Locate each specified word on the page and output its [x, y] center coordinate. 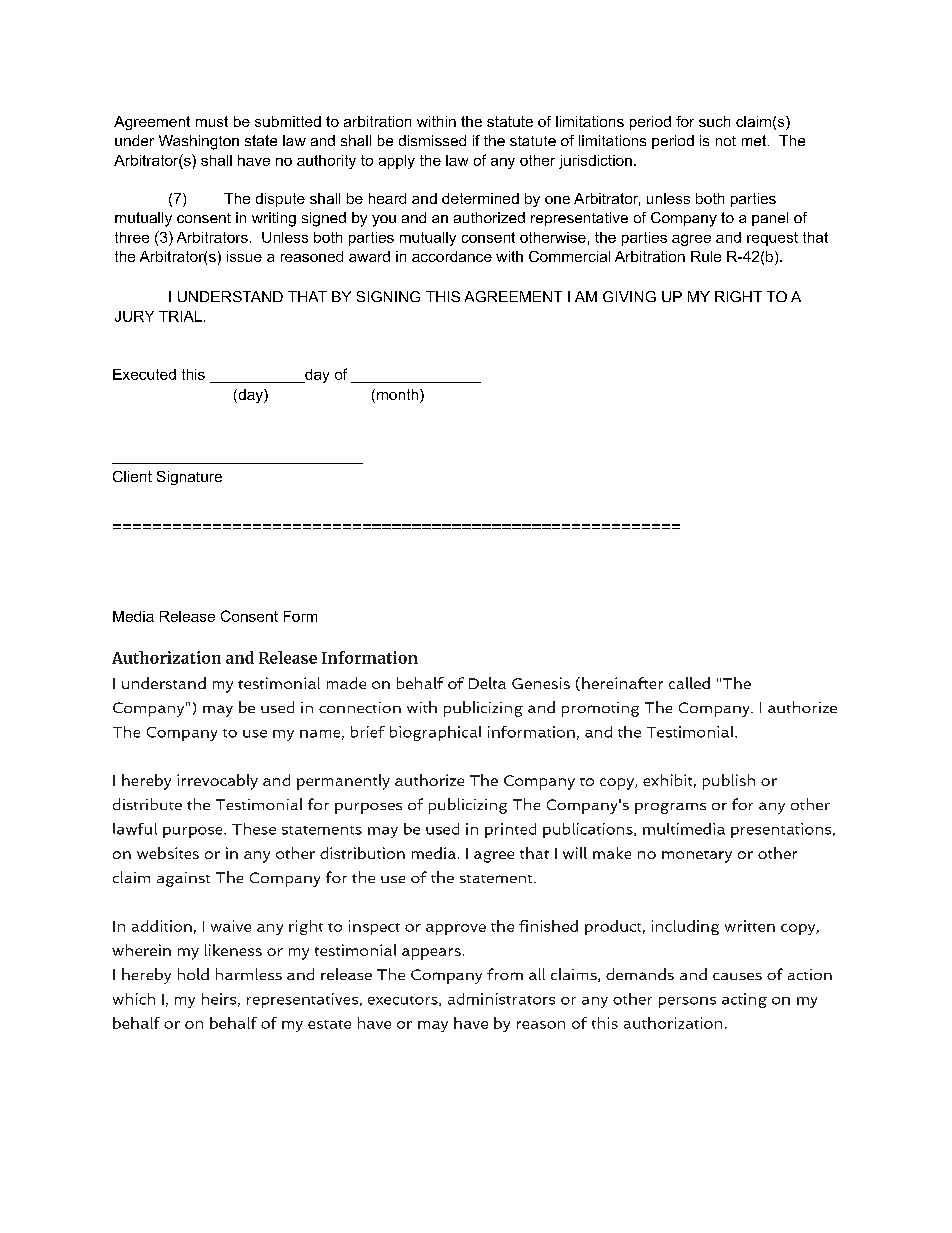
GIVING [629, 296]
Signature [189, 478]
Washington [199, 142]
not [726, 141]
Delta [487, 683]
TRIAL [180, 316]
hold [193, 974]
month [397, 396]
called [689, 683]
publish [729, 782]
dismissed [432, 140]
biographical [435, 733]
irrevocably [217, 782]
